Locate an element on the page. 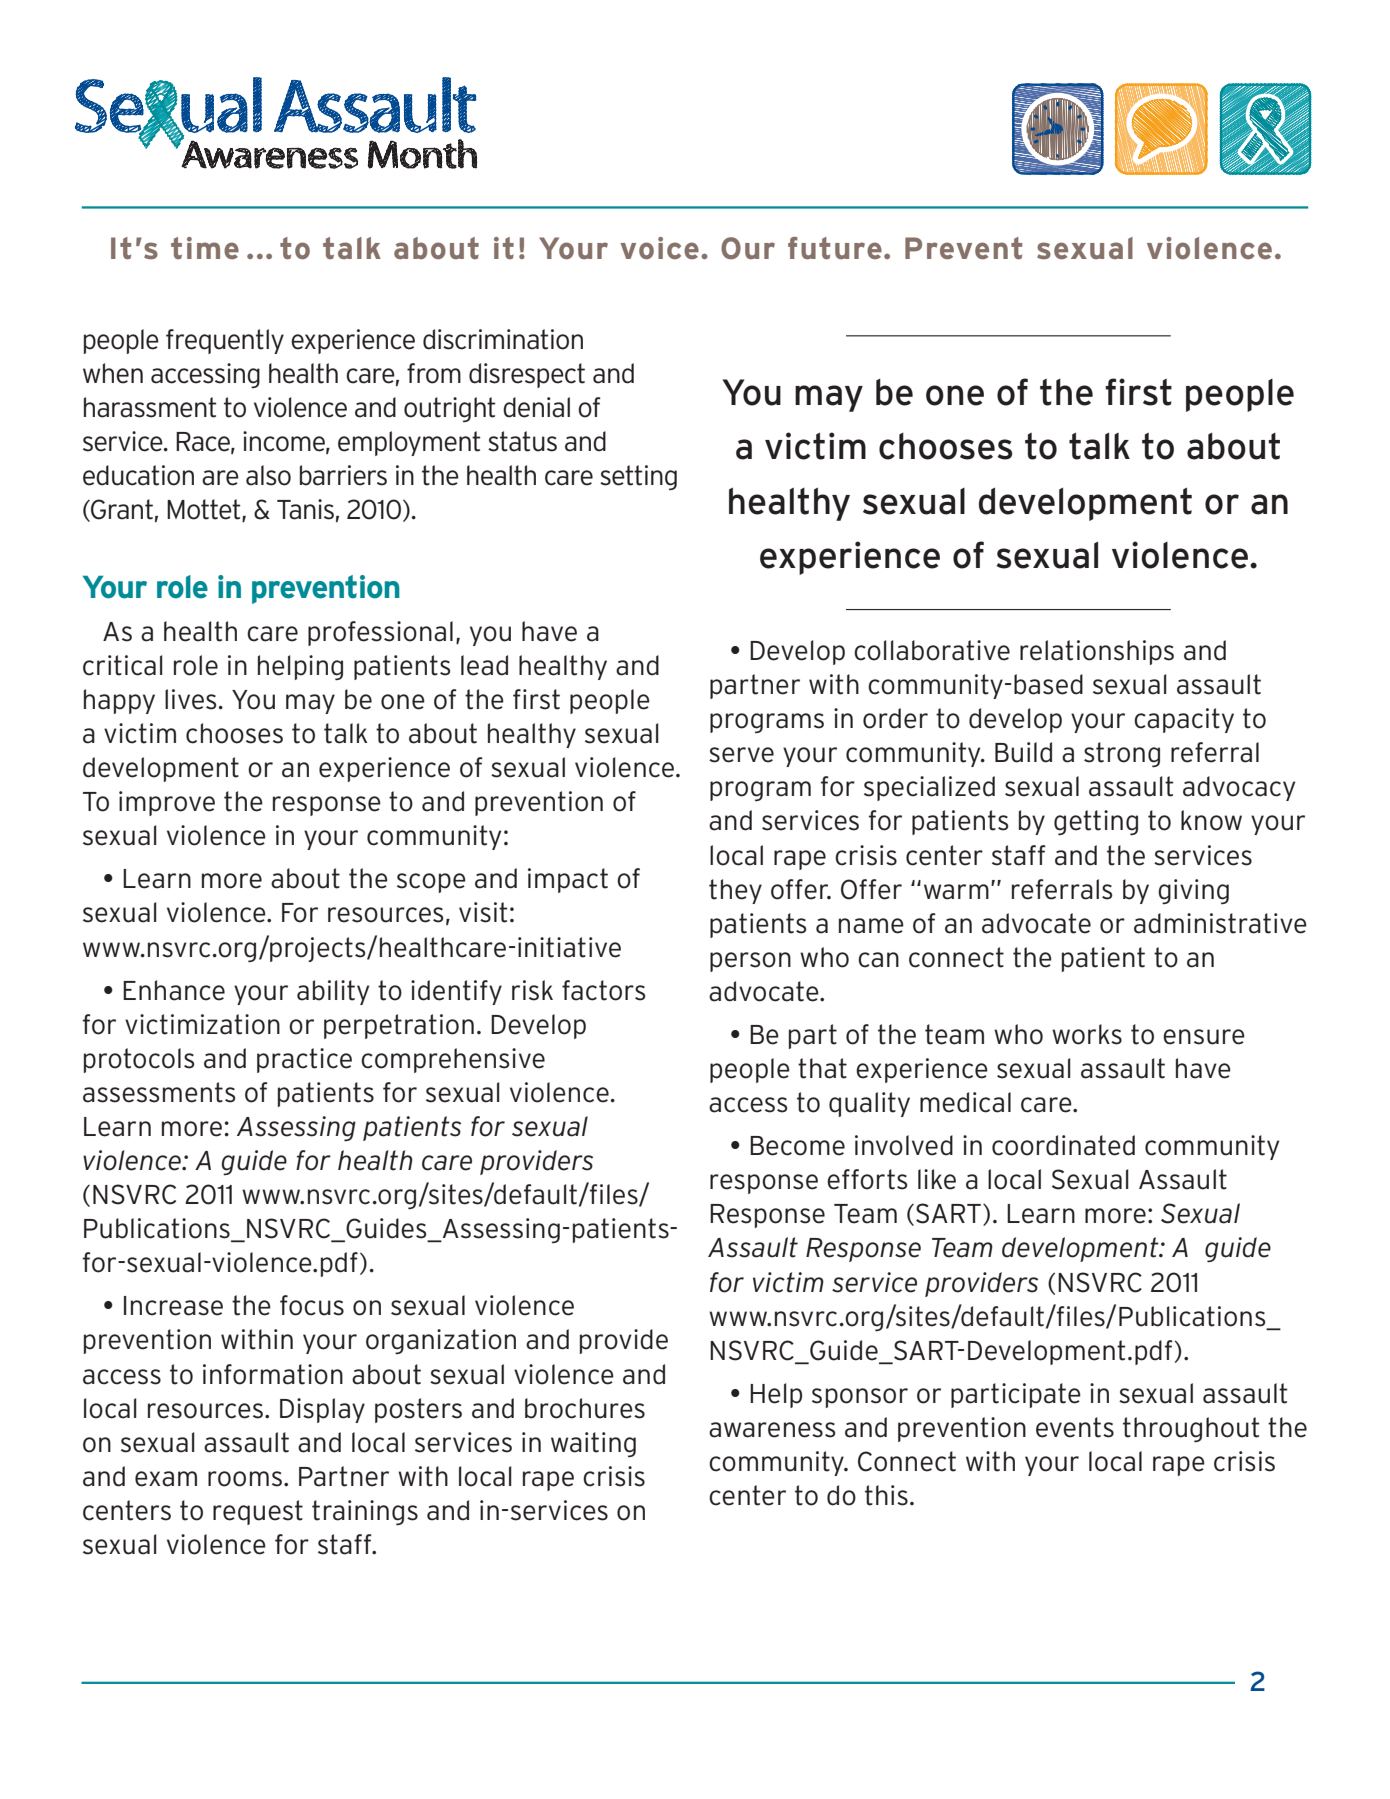  rooms is located at coordinates (245, 1479).
